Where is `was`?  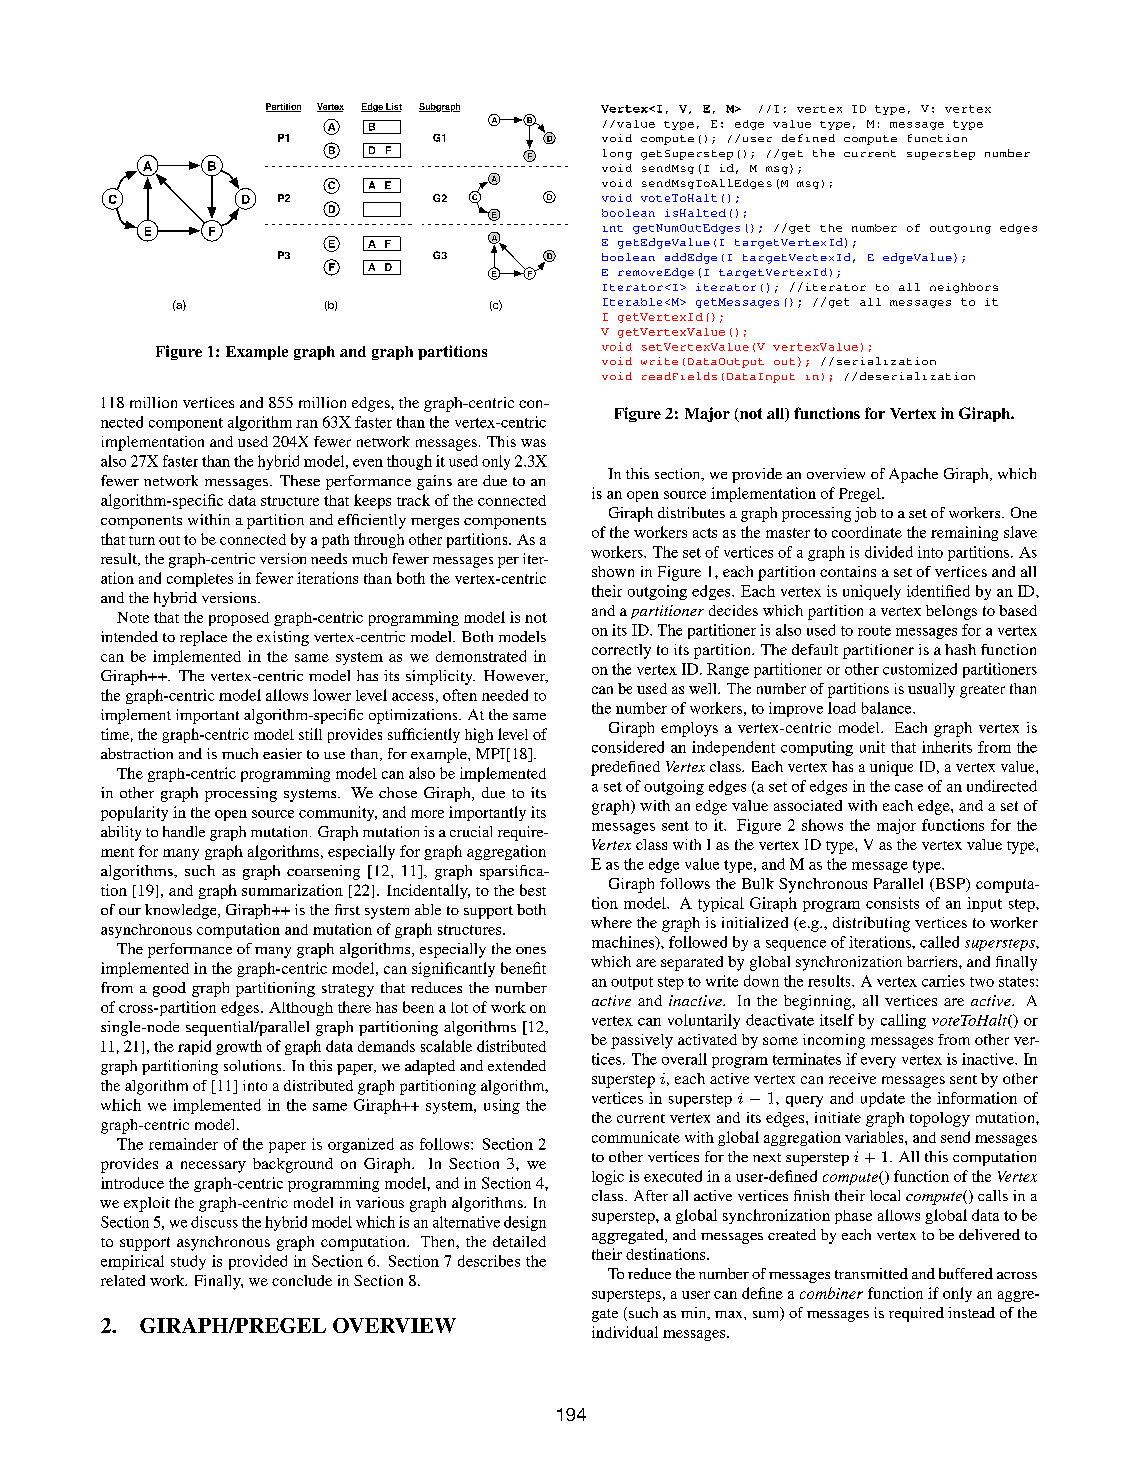
was is located at coordinates (533, 443).
